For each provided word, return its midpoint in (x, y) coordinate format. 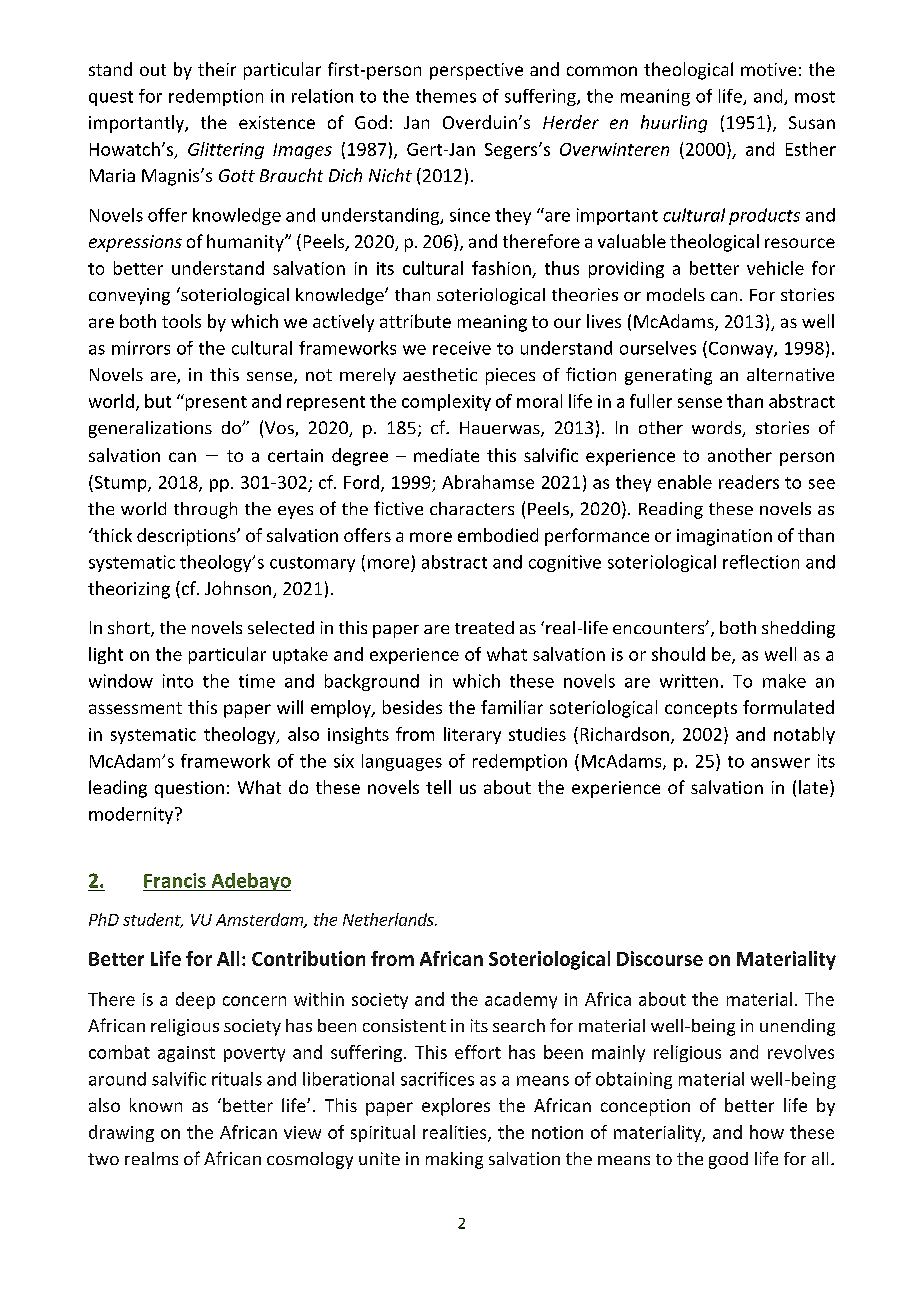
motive (768, 69)
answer (780, 763)
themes (446, 96)
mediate (446, 455)
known (156, 1105)
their (217, 69)
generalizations (150, 429)
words (717, 429)
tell (438, 787)
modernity (132, 815)
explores (456, 1107)
